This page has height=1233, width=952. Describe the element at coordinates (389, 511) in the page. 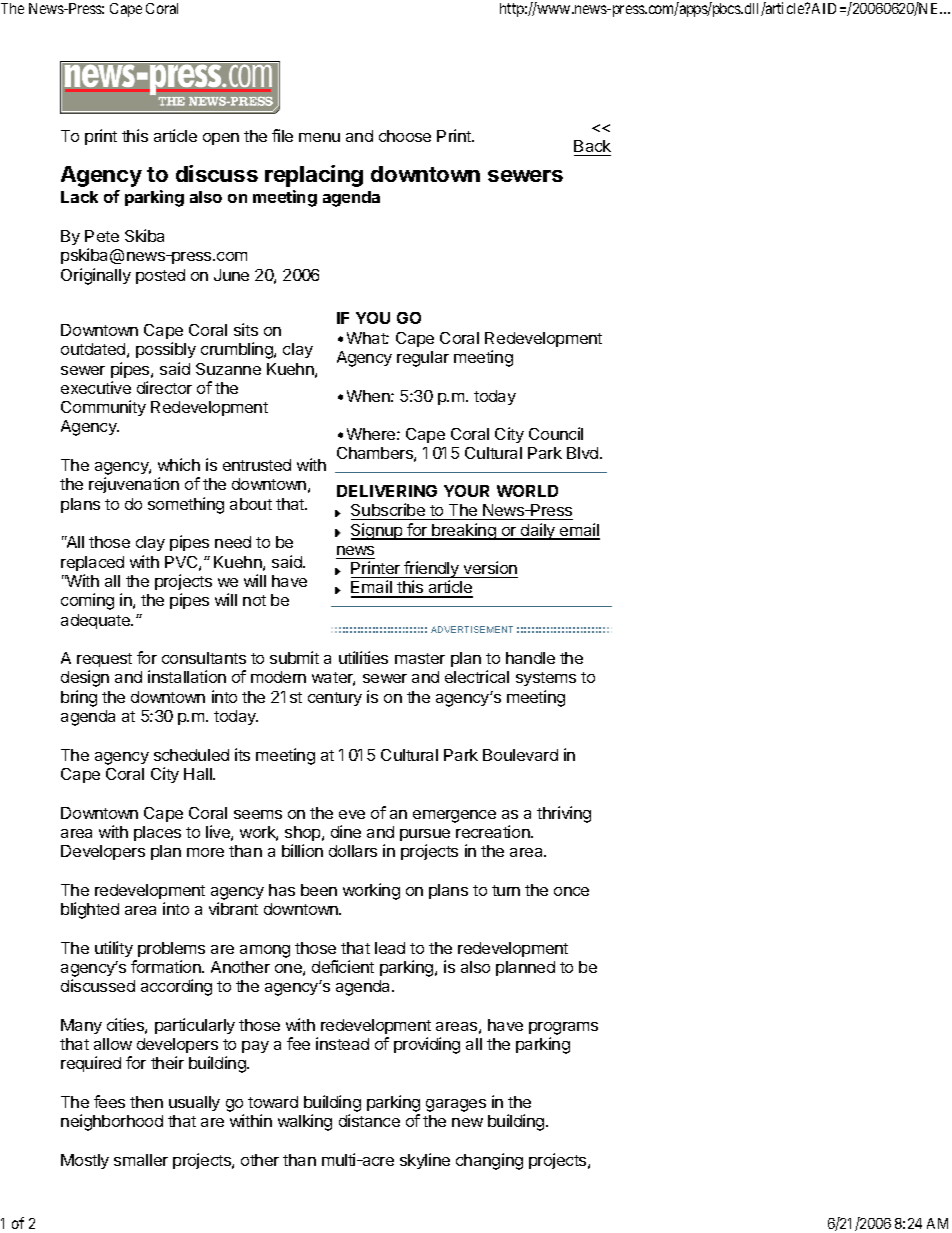

I see `Subscribe` at that location.
